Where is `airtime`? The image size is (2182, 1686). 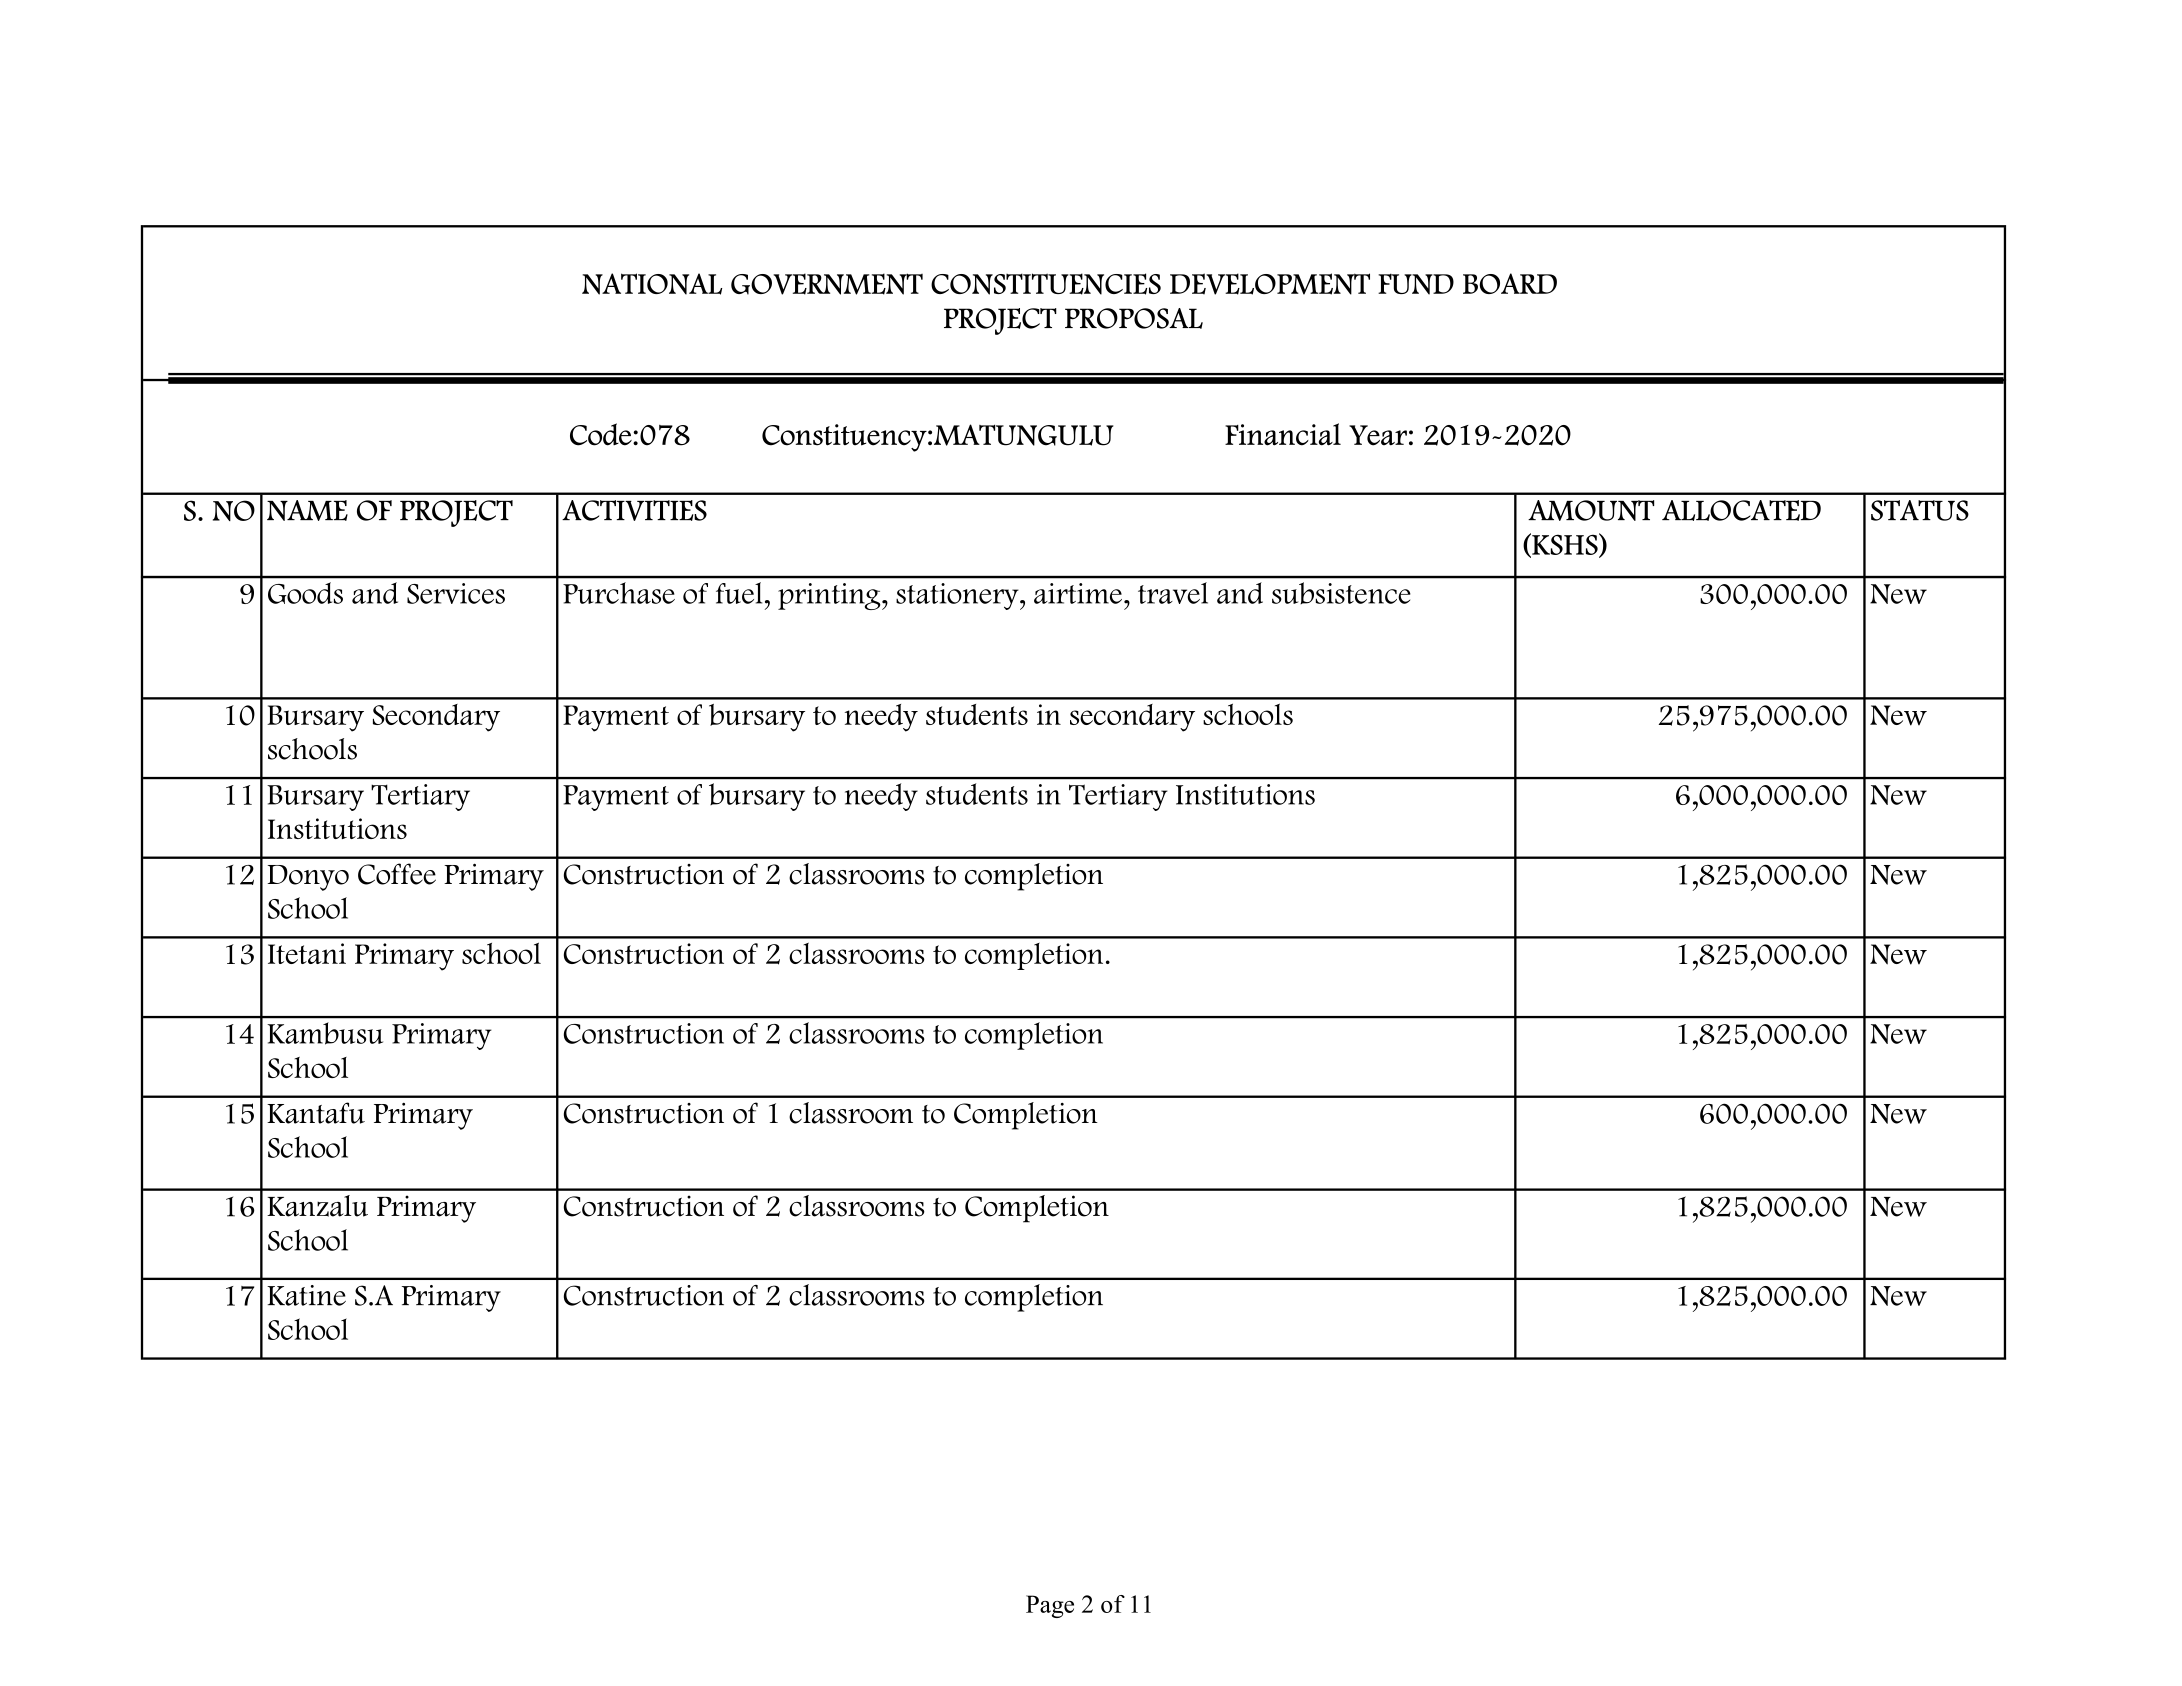 airtime is located at coordinates (1078, 593).
